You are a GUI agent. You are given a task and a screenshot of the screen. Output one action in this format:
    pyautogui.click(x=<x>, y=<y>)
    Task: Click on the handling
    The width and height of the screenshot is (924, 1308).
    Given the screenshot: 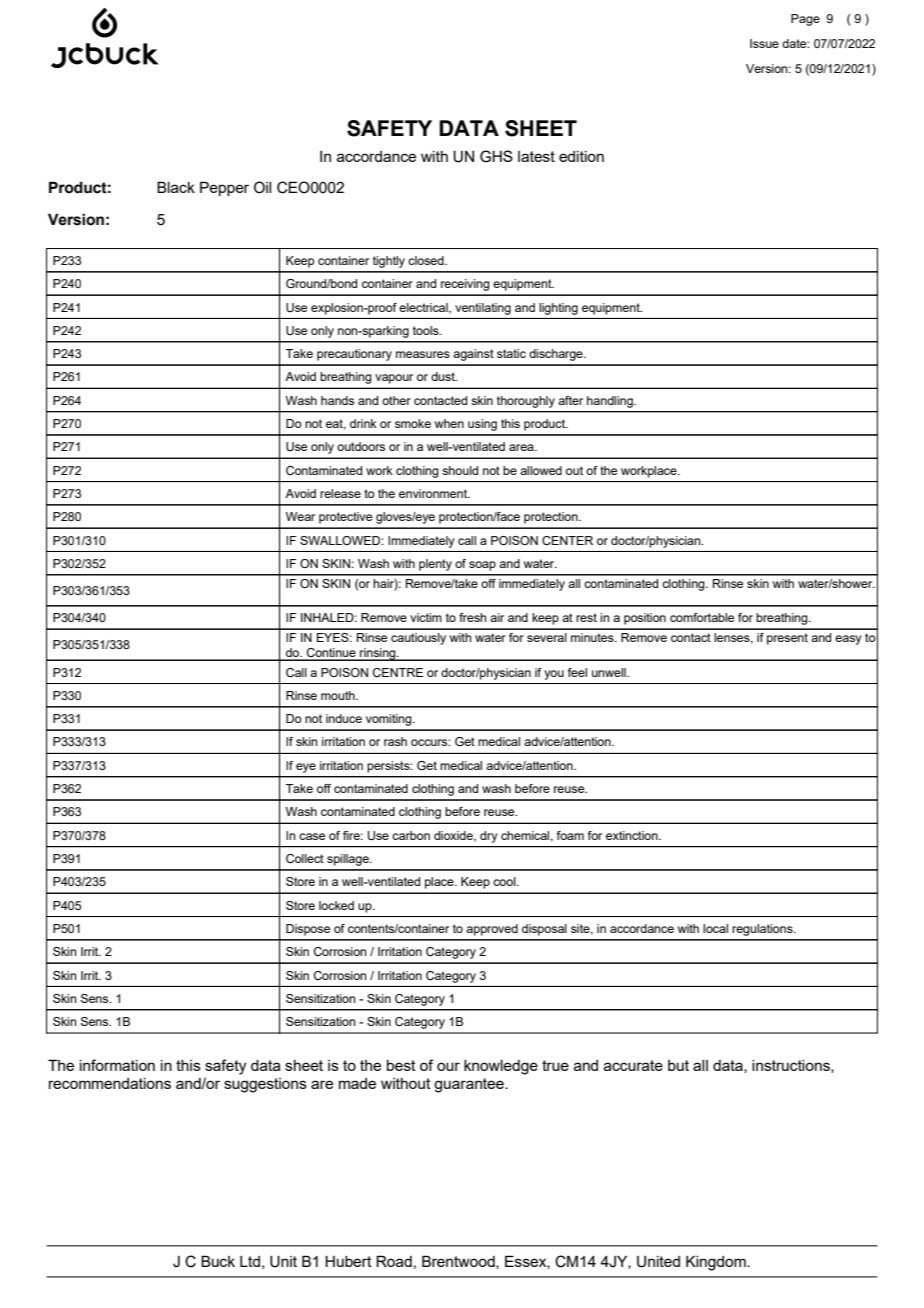 What is the action you would take?
    pyautogui.click(x=611, y=402)
